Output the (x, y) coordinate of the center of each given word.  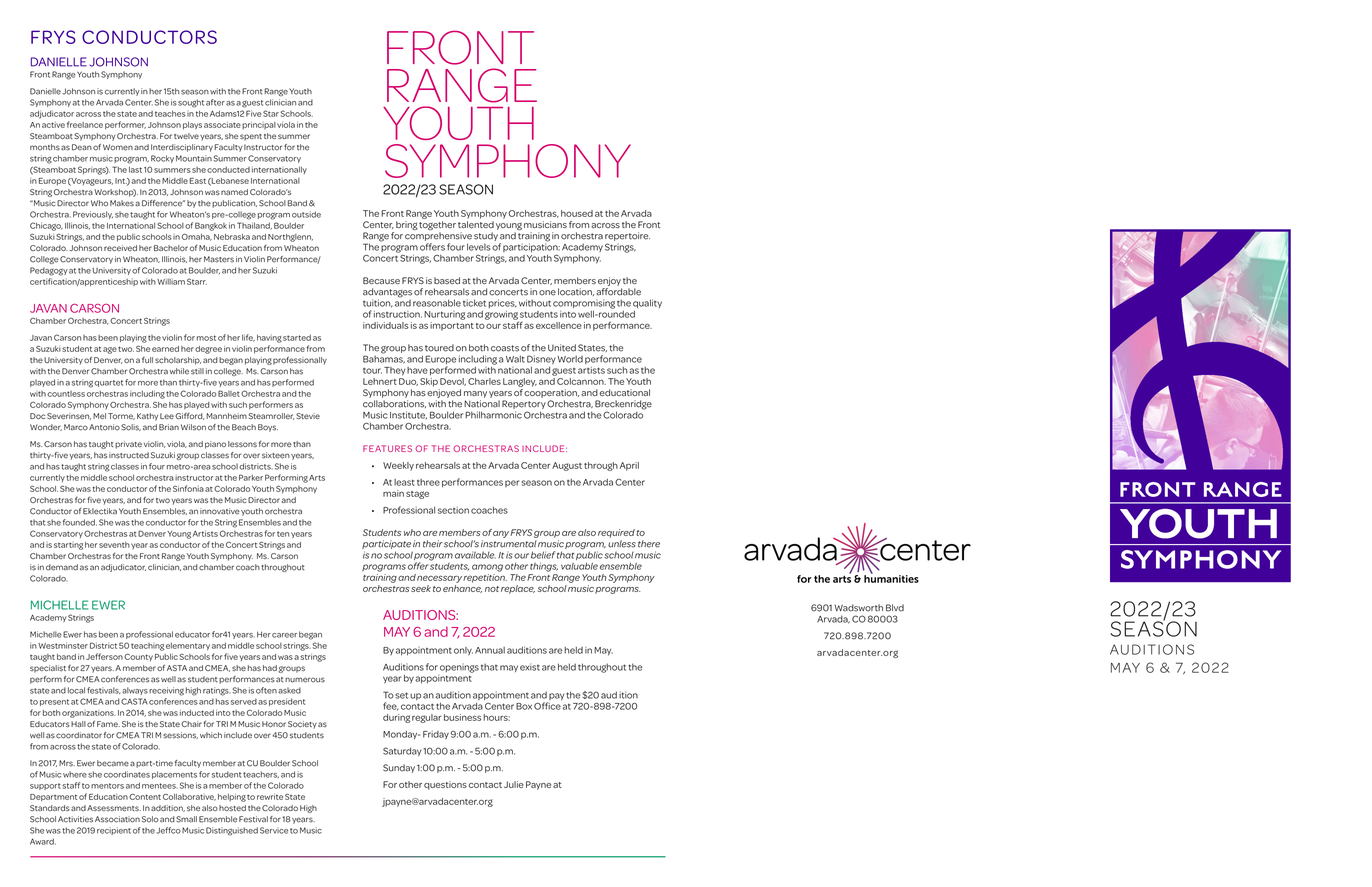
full (147, 360)
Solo (150, 819)
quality (647, 303)
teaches (170, 113)
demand (62, 567)
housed (577, 213)
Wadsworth (859, 608)
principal (259, 125)
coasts (505, 348)
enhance (462, 589)
